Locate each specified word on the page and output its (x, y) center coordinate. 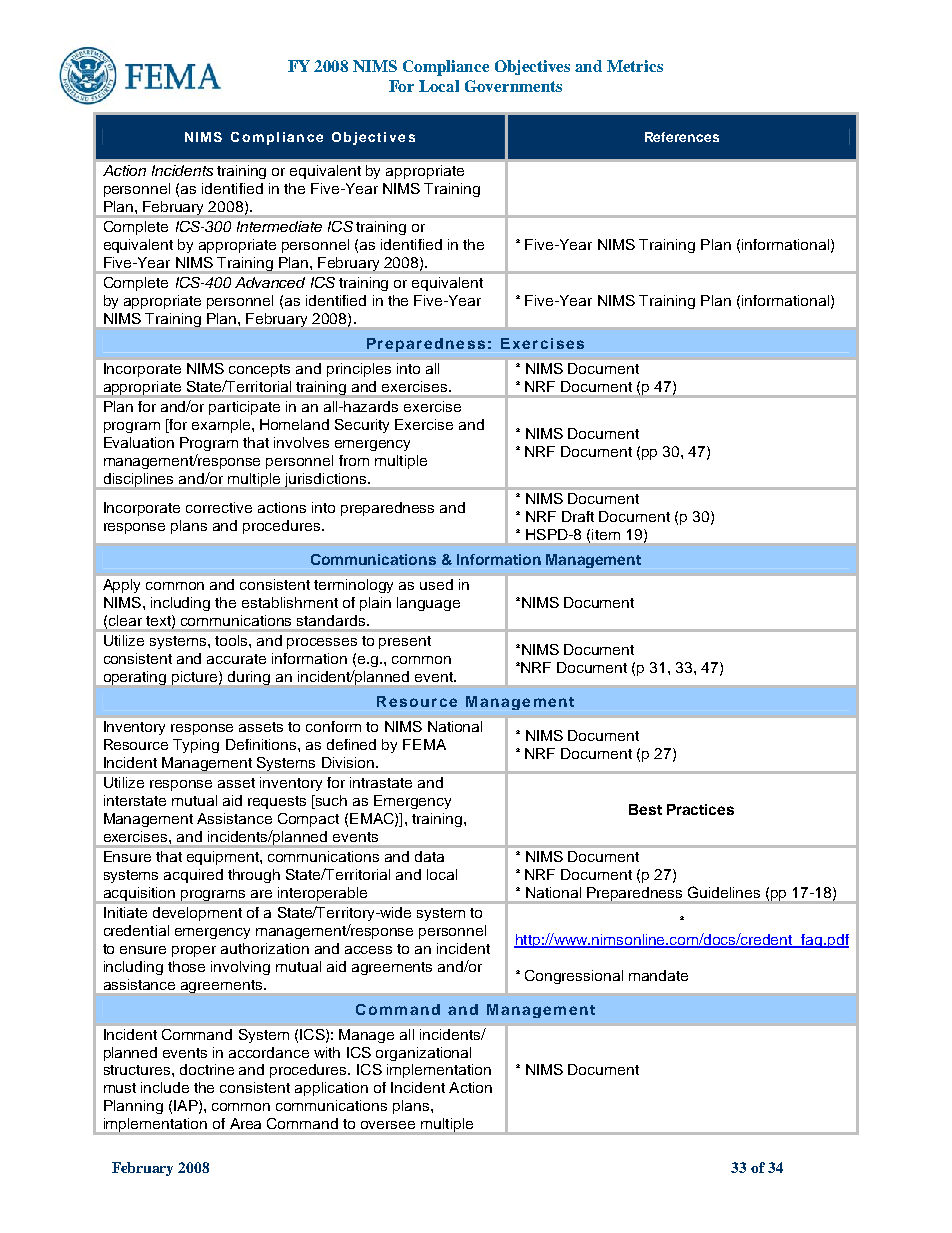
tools (232, 640)
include (165, 1087)
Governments (513, 86)
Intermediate (279, 226)
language (428, 604)
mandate (658, 975)
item (606, 534)
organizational (423, 1054)
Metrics (635, 66)
